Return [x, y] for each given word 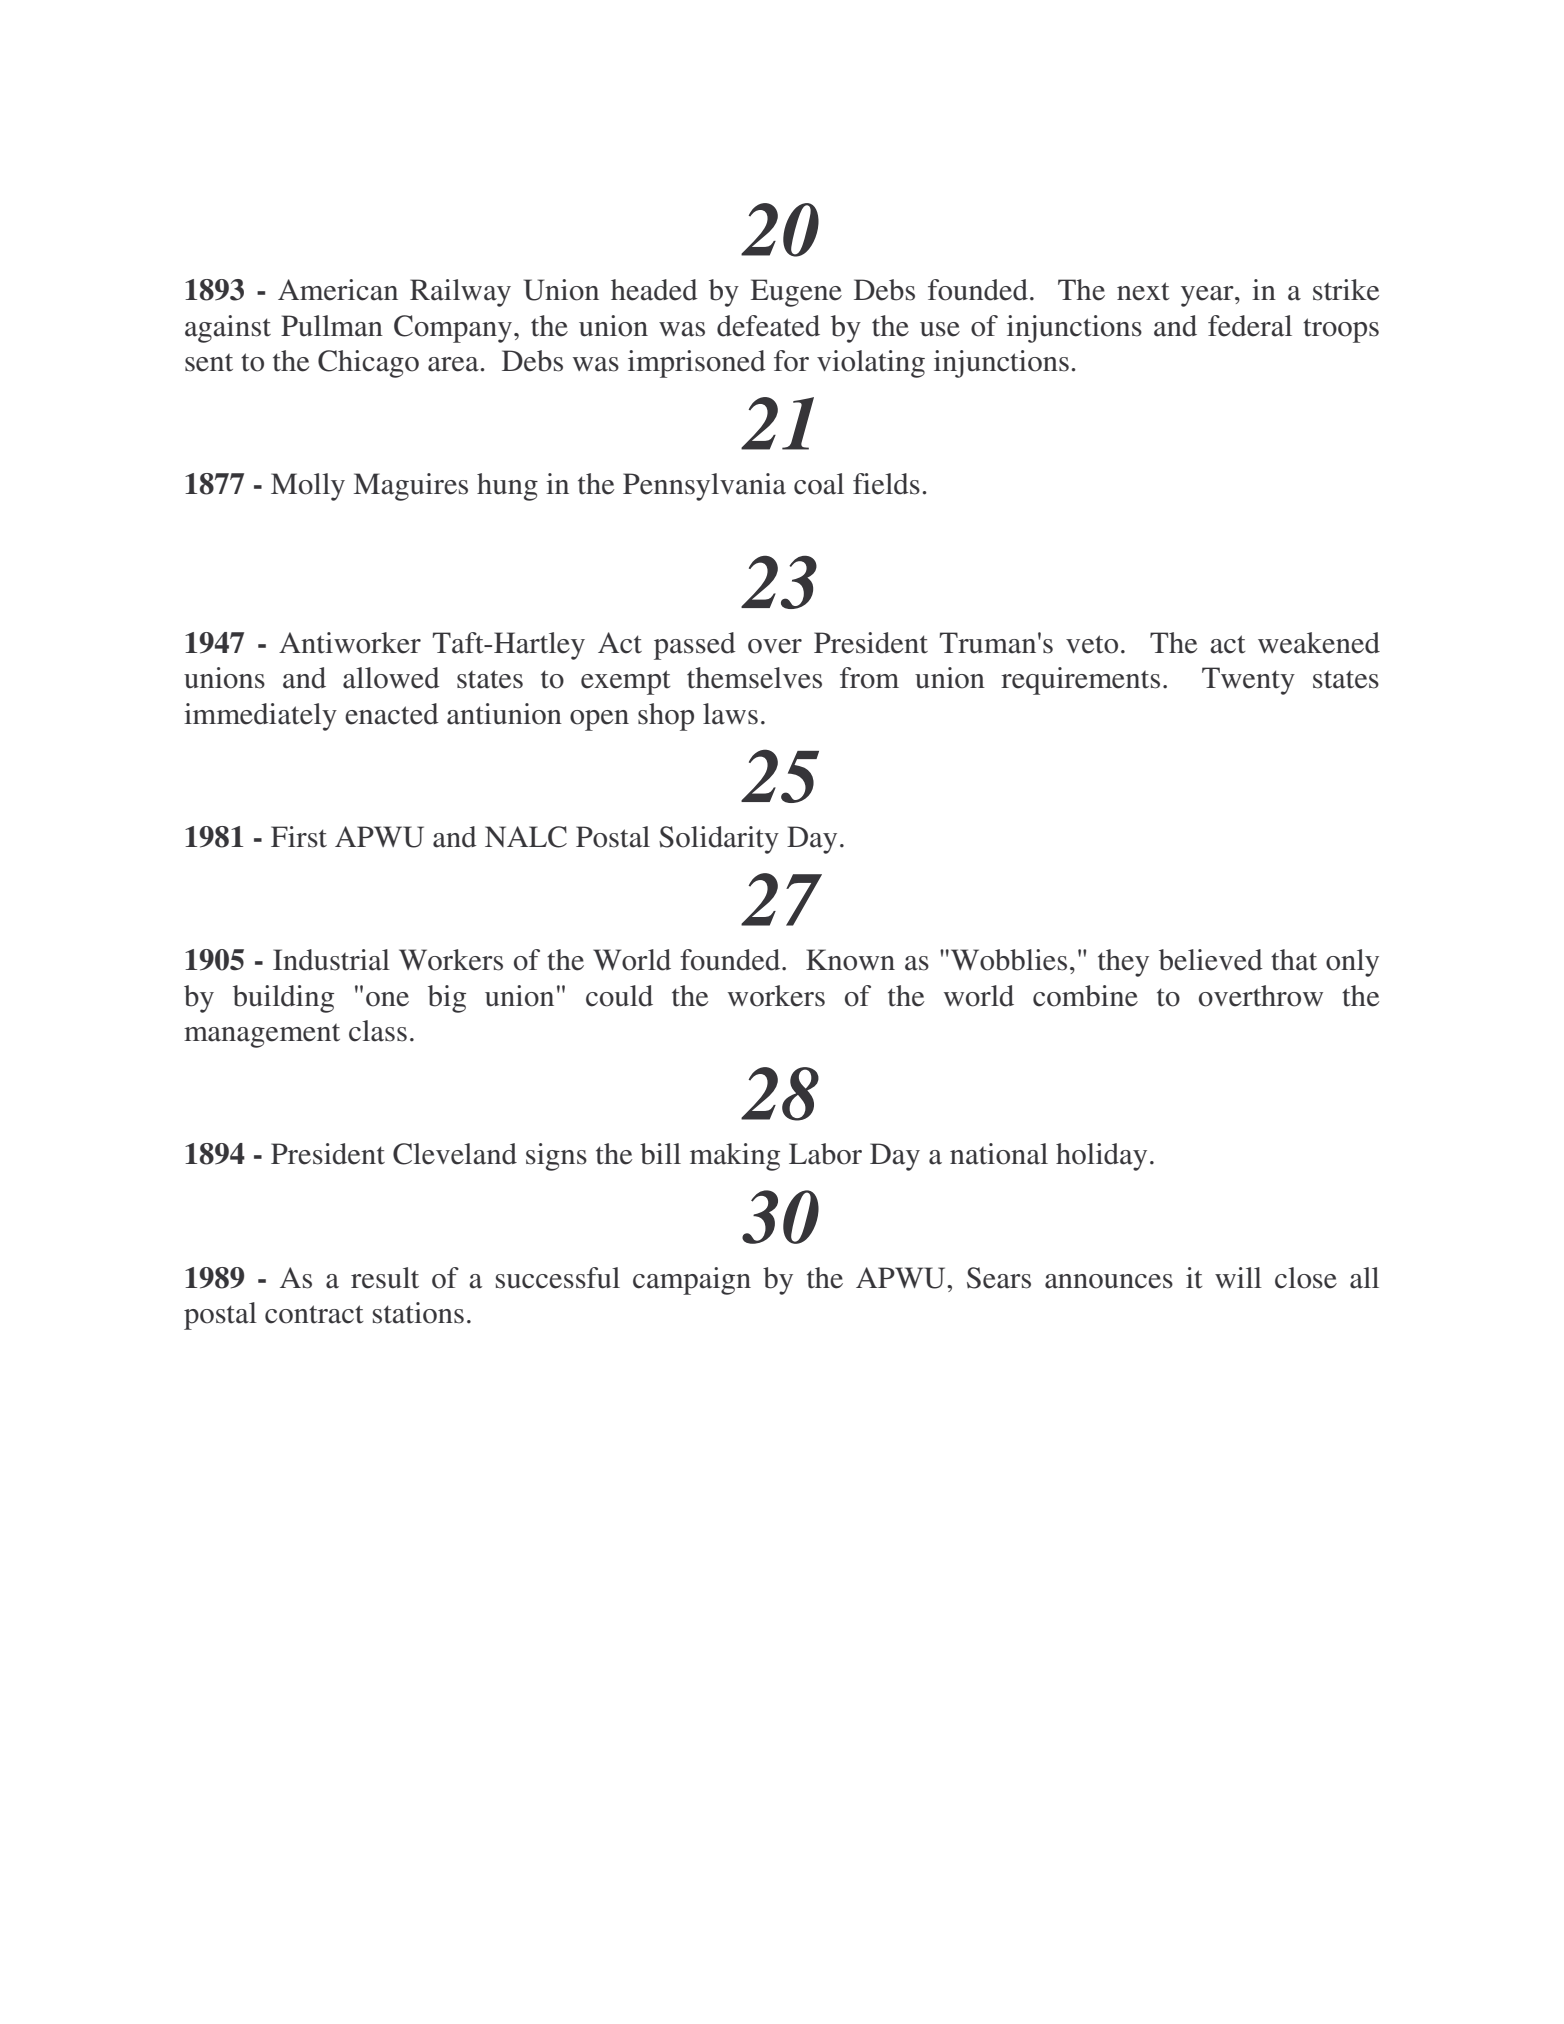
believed [1211, 960]
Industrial [331, 960]
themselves [754, 678]
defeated [768, 326]
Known [850, 960]
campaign [692, 1281]
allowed [391, 678]
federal [1250, 326]
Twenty [1248, 681]
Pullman [332, 326]
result [385, 1278]
